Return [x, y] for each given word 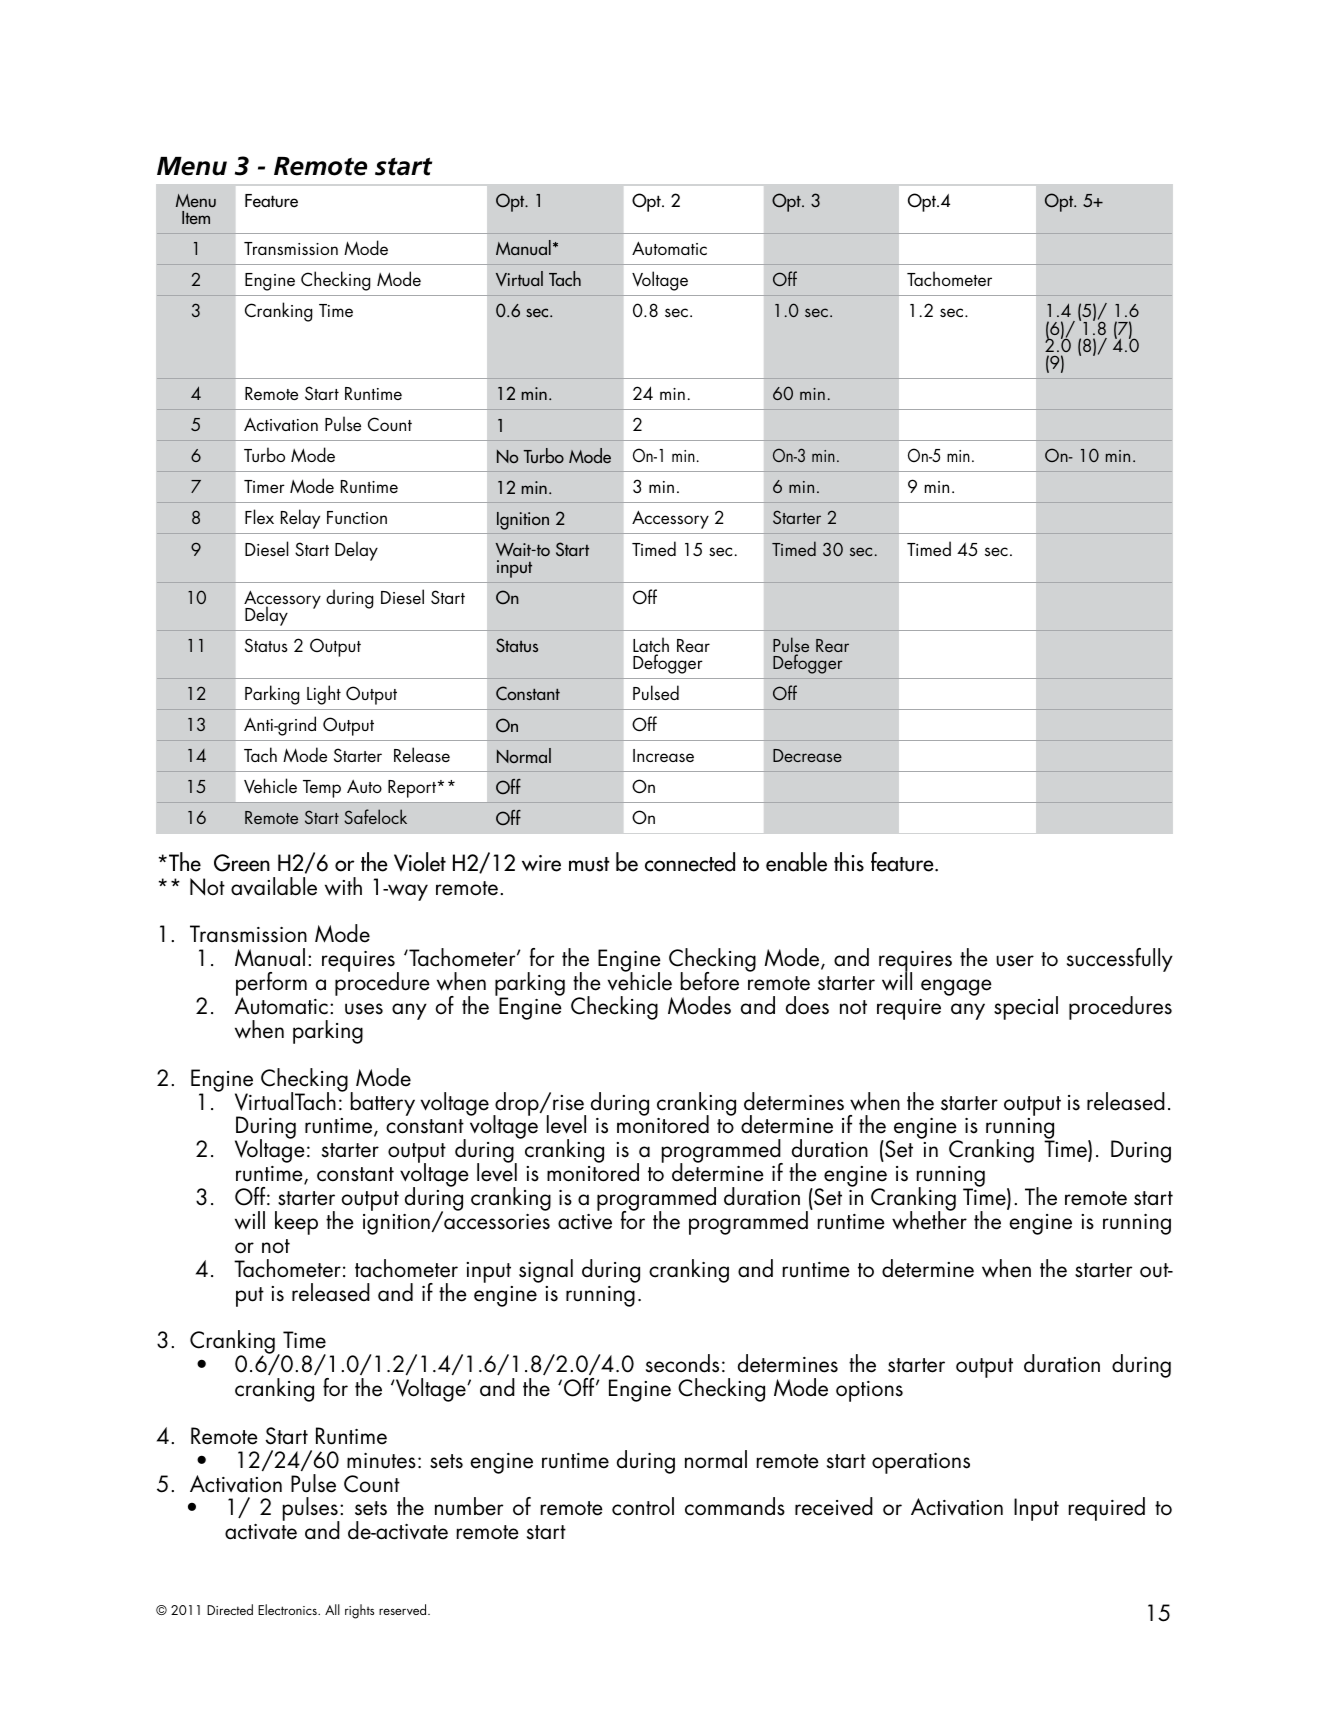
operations [921, 1463]
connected [690, 862]
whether [929, 1219]
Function [357, 517]
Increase [663, 755]
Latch [651, 646]
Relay [300, 519]
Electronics [288, 1609]
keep [296, 1223]
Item [196, 217]
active [585, 1222]
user [1015, 961]
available [274, 886]
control [643, 1506]
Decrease [807, 755]
